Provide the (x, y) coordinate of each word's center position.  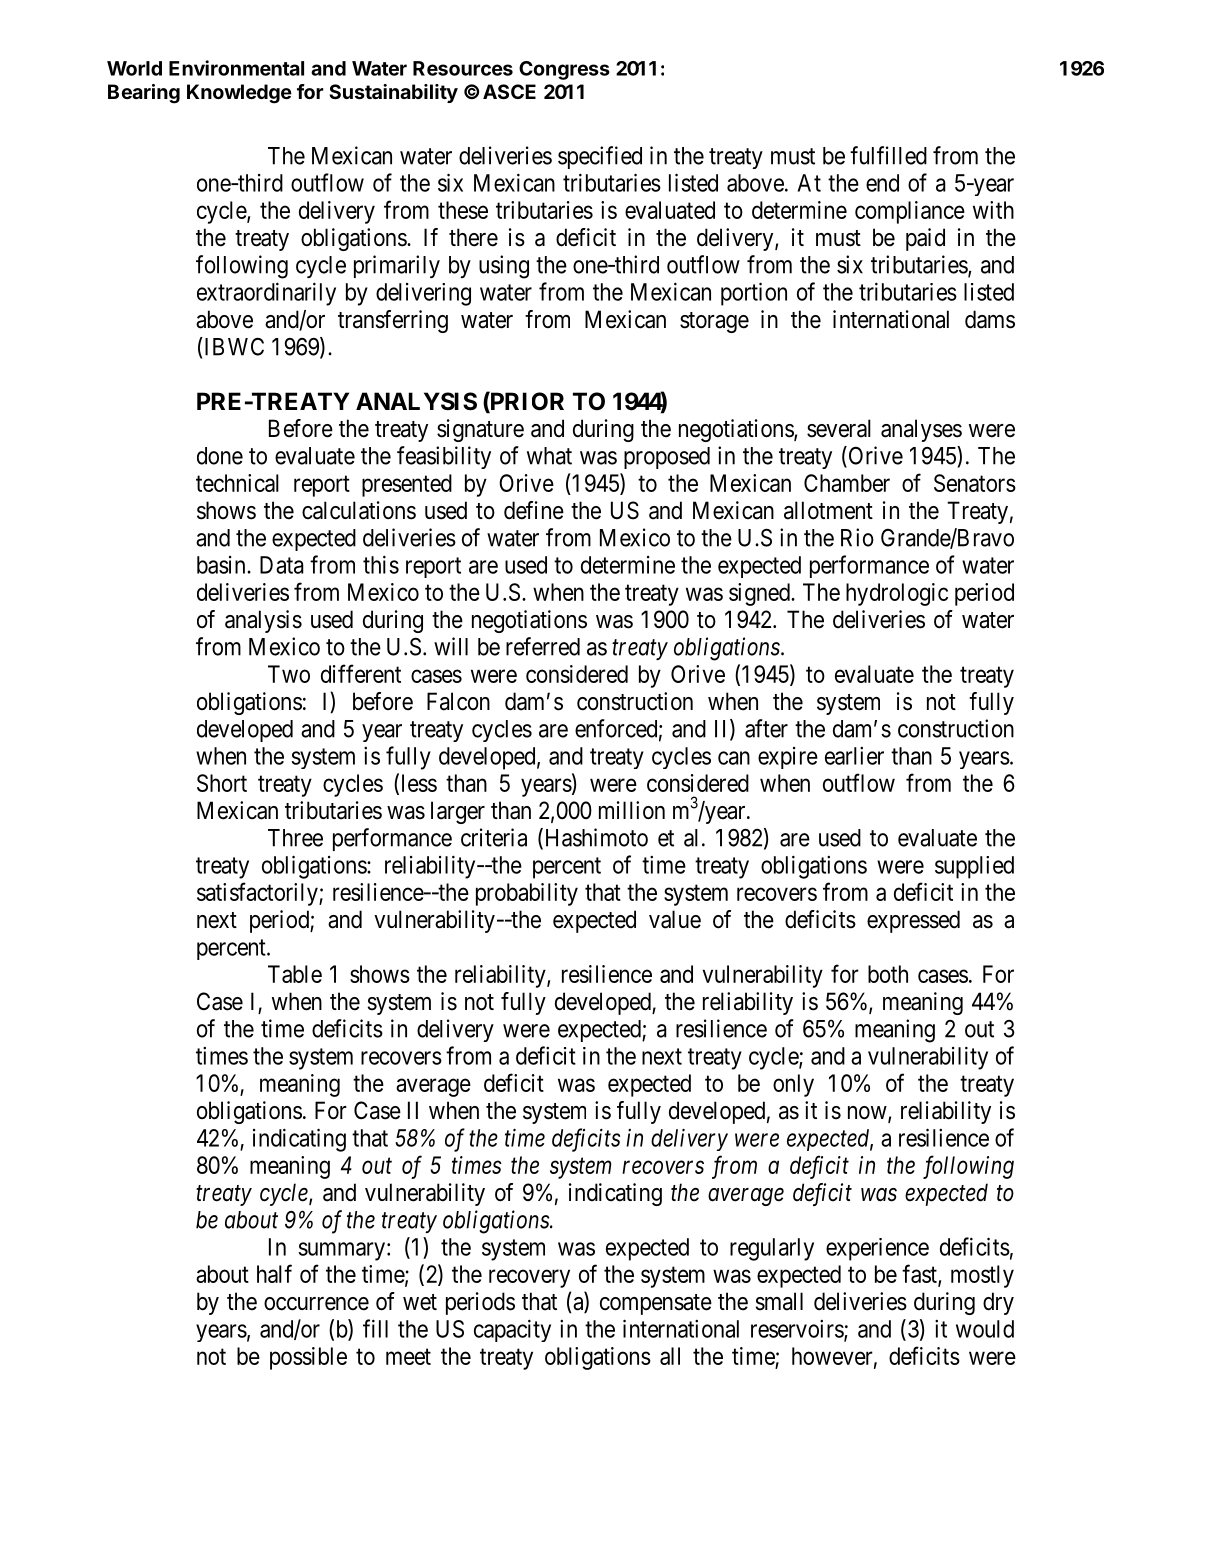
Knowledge (239, 94)
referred (543, 646)
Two (289, 674)
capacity (512, 1330)
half (274, 1273)
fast (920, 1274)
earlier (854, 756)
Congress (564, 70)
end (882, 183)
